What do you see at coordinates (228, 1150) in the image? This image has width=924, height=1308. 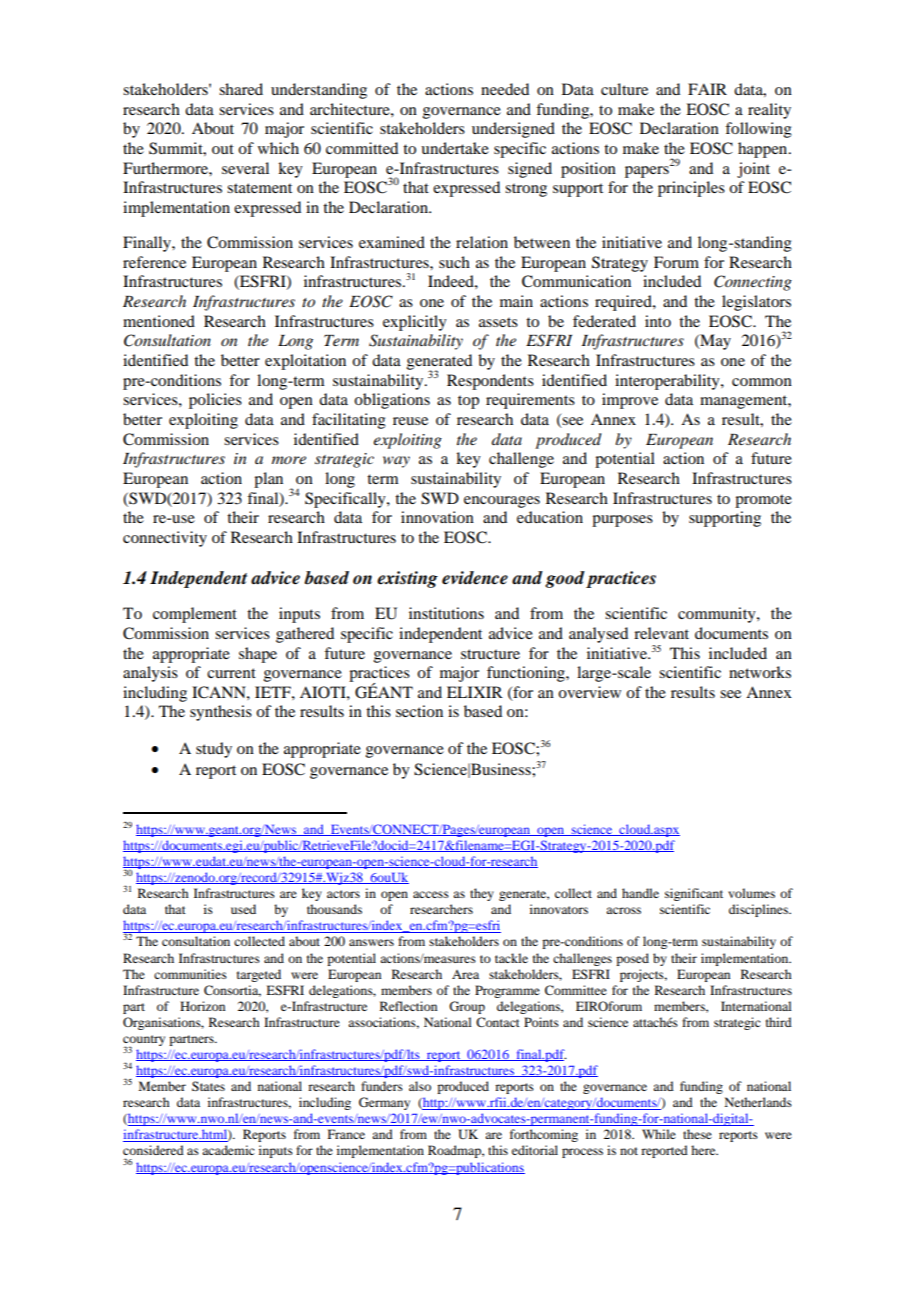 I see `academic` at bounding box center [228, 1150].
